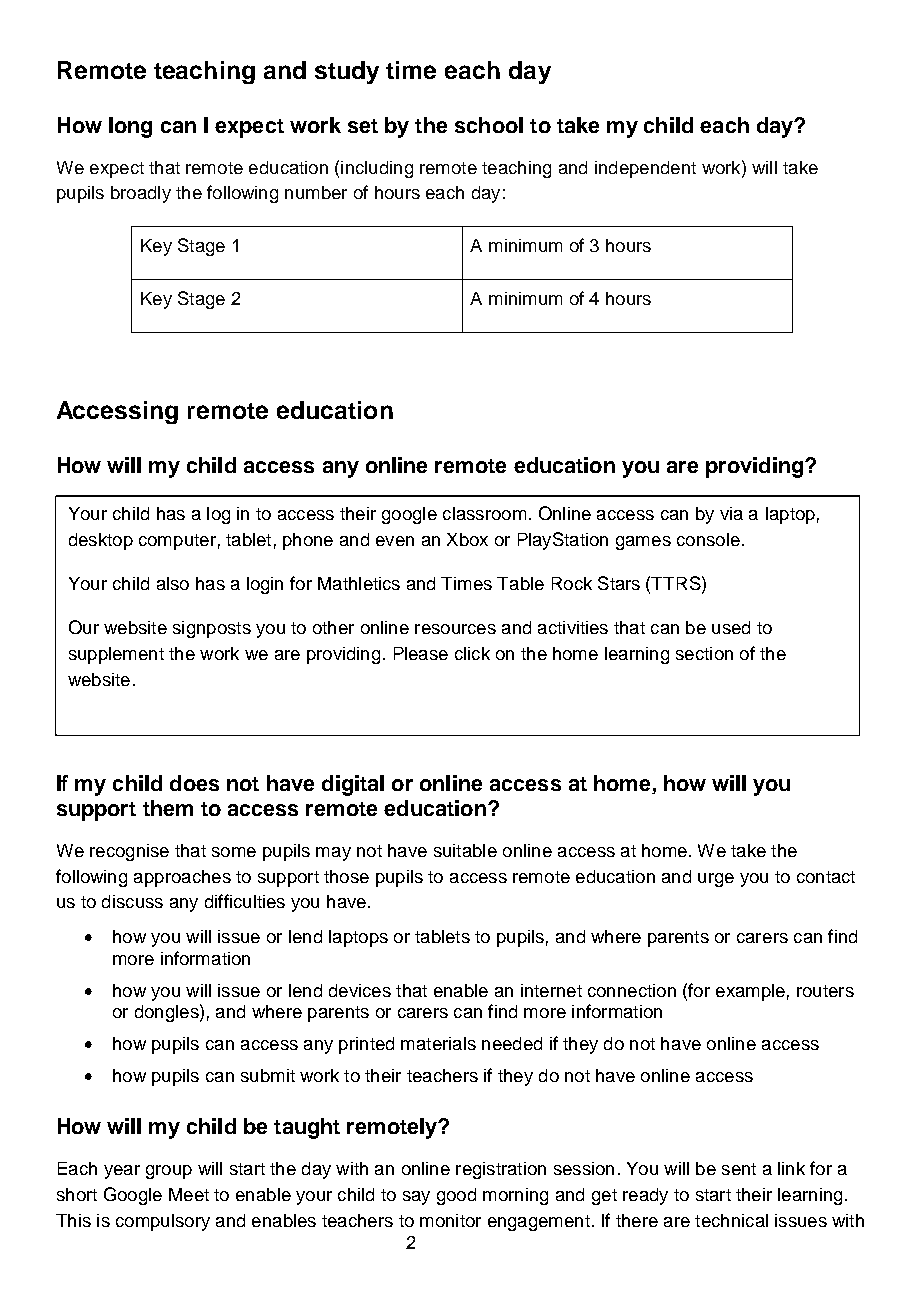 The image size is (924, 1308). Describe the element at coordinates (489, 125) in the page. I see `school` at that location.
